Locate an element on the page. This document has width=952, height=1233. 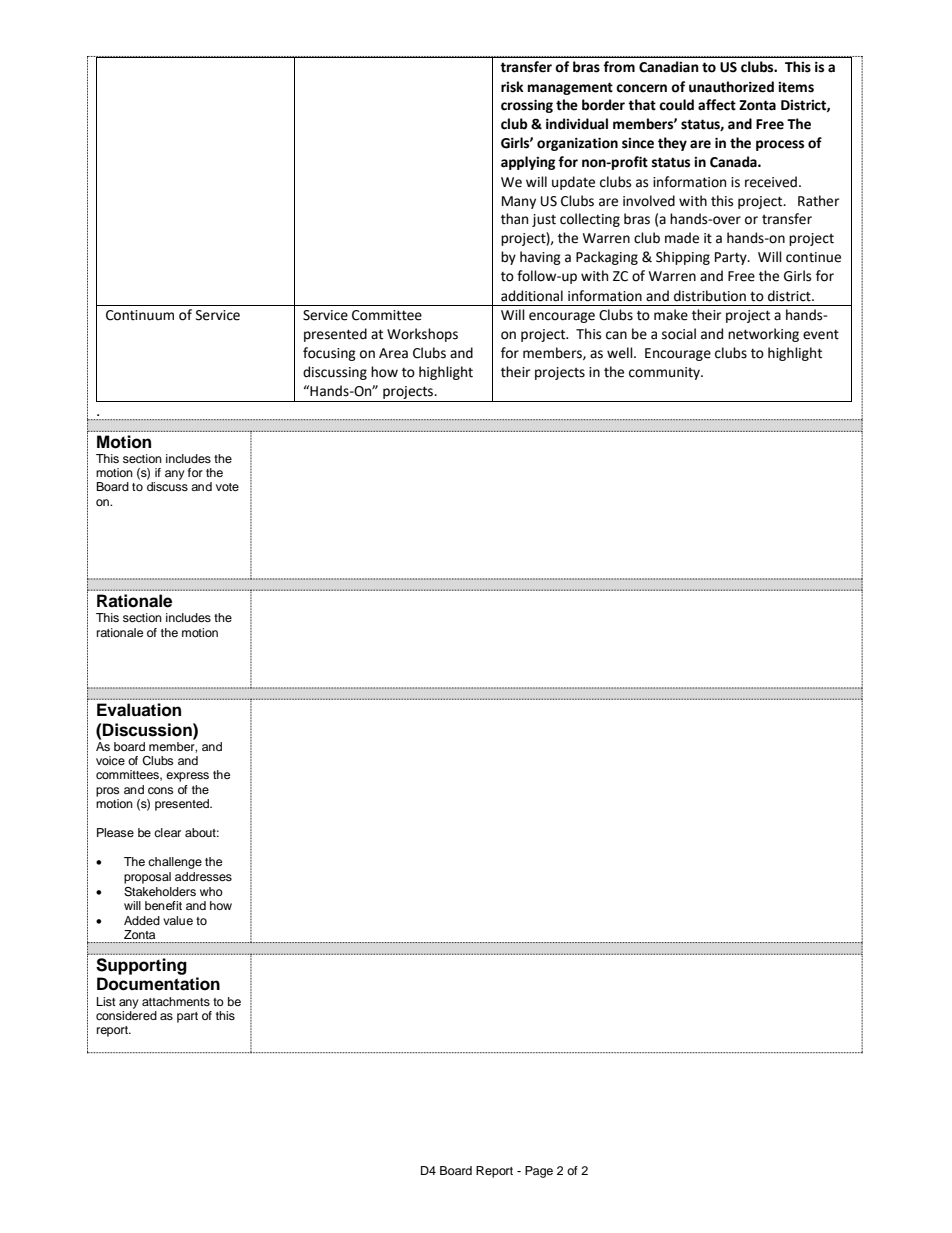
focusing is located at coordinates (329, 354).
